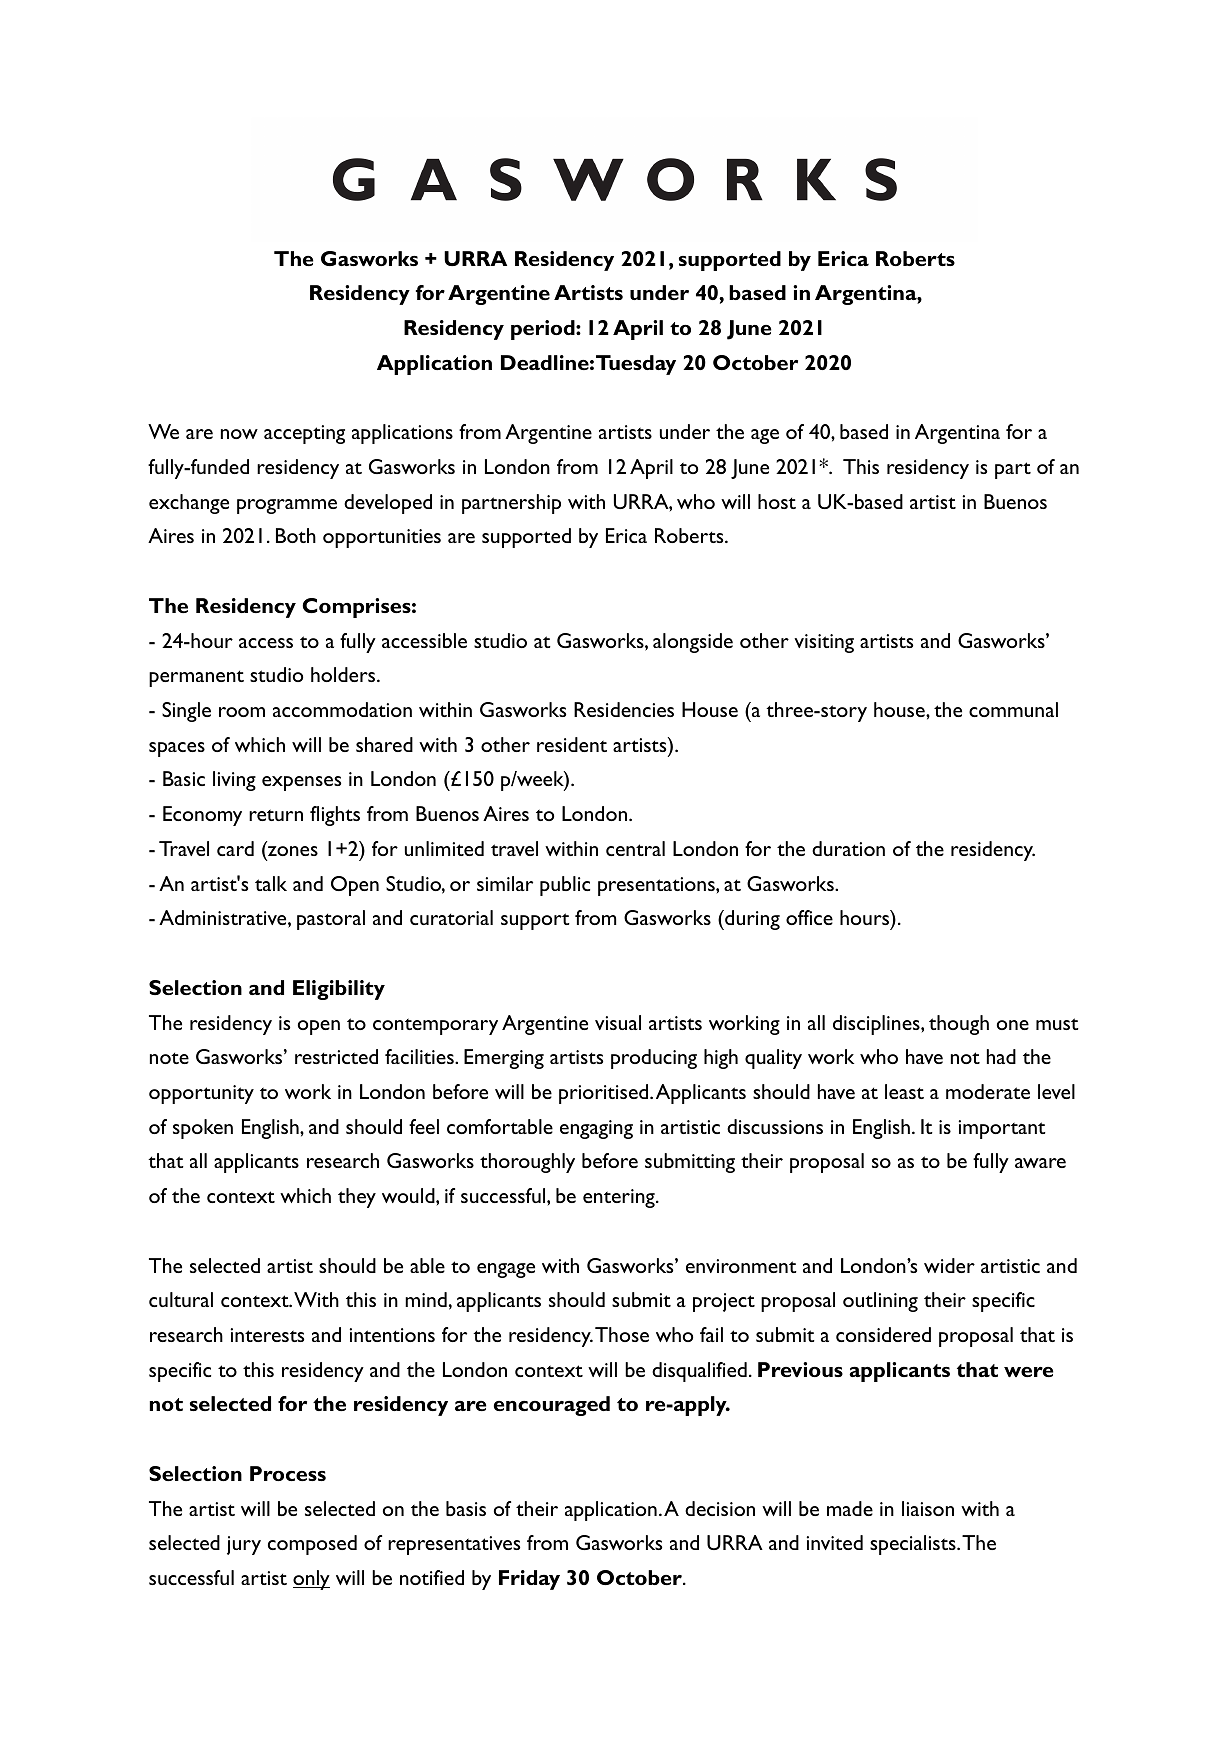 The height and width of the screenshot is (1740, 1229). I want to click on important, so click(1002, 1129).
